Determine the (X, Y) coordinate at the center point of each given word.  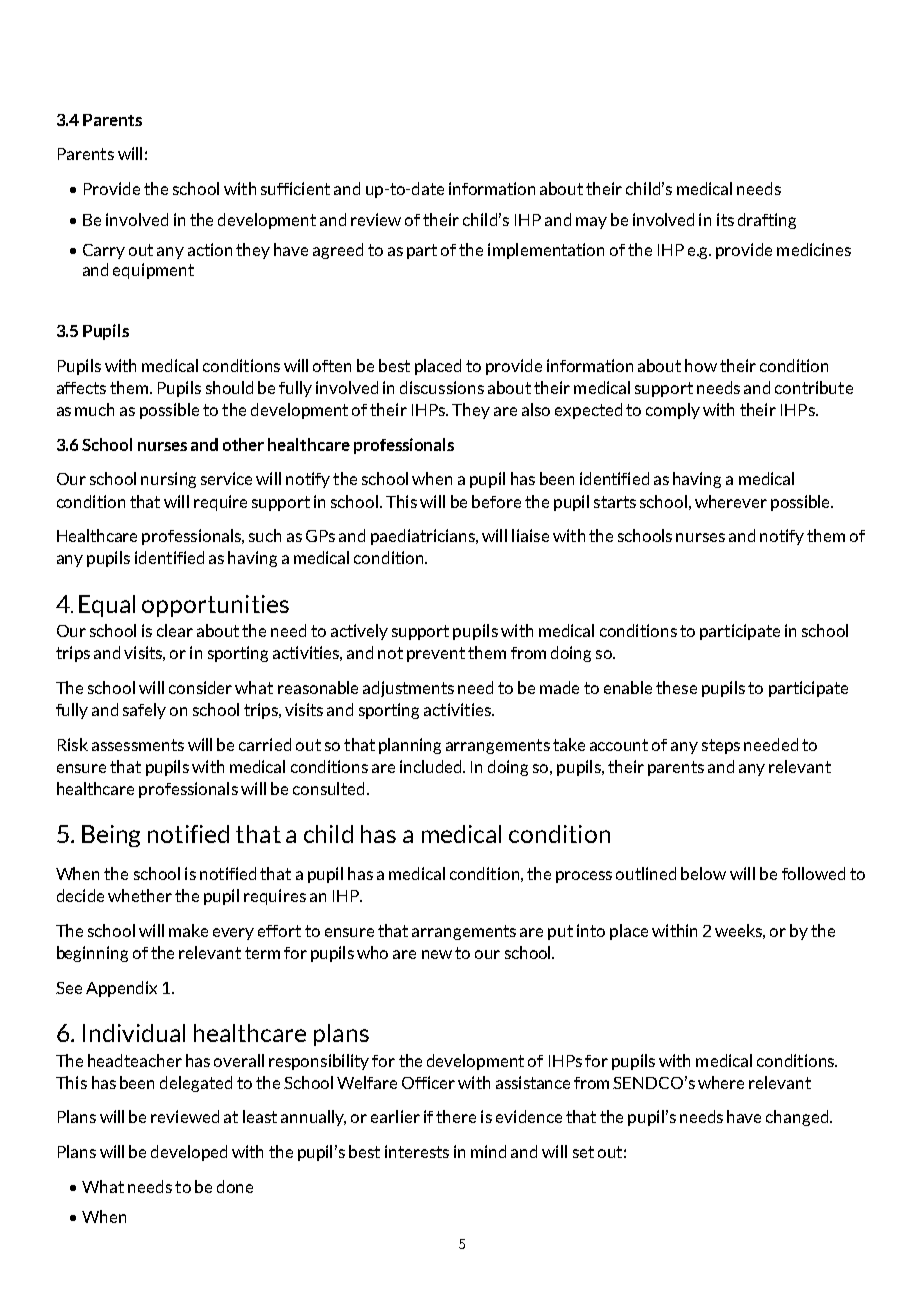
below (703, 873)
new (437, 954)
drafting (767, 221)
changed (797, 1118)
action (210, 249)
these (676, 687)
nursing (168, 480)
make (188, 930)
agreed (338, 251)
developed (189, 1153)
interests (417, 1151)
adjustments (408, 689)
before (496, 501)
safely (144, 711)
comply (673, 411)
